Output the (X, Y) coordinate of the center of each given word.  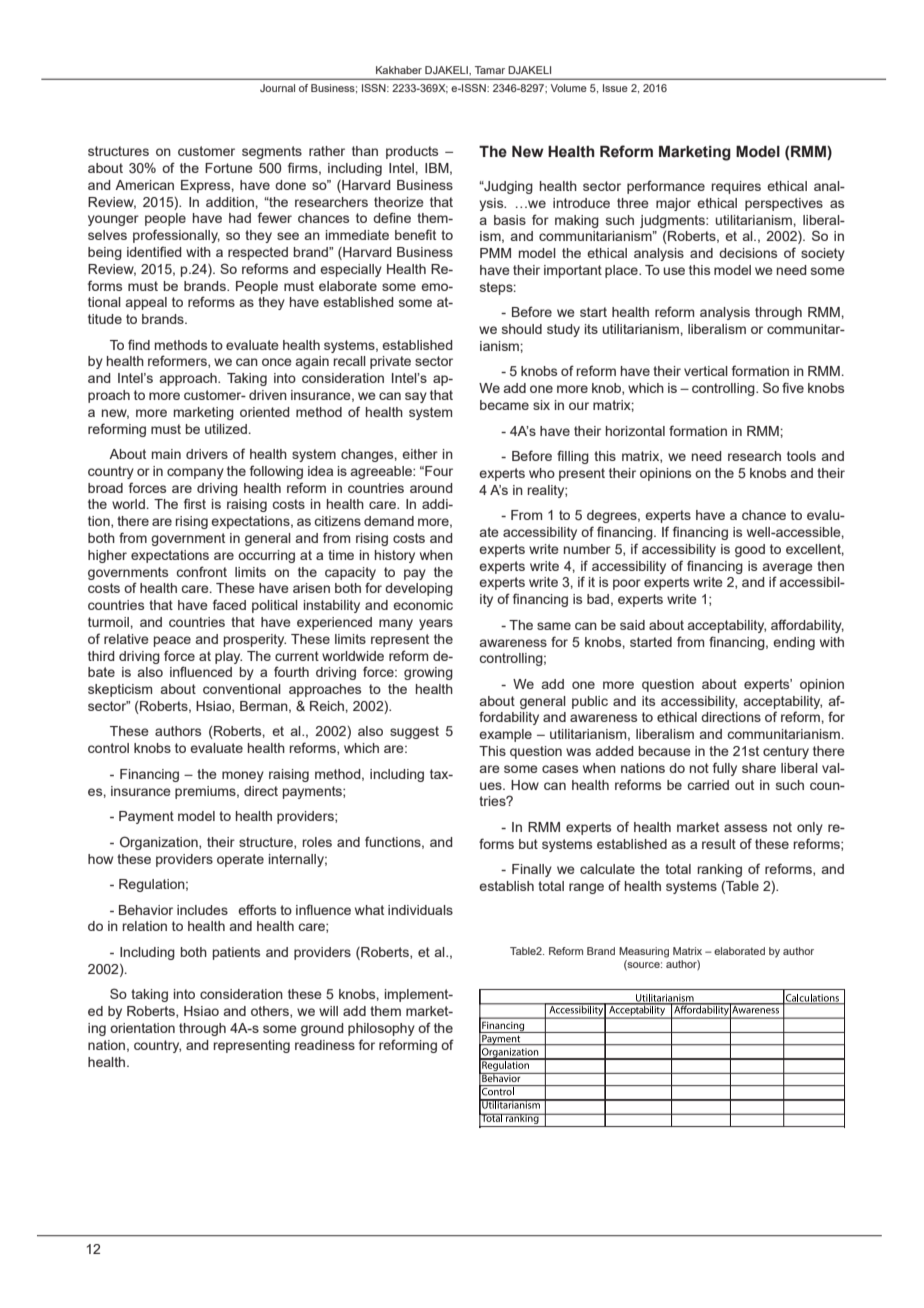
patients (236, 953)
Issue (615, 88)
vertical (706, 371)
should (522, 329)
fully (725, 769)
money (243, 776)
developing (419, 589)
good (750, 550)
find (139, 344)
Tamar (490, 70)
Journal (277, 88)
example (505, 735)
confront (201, 571)
